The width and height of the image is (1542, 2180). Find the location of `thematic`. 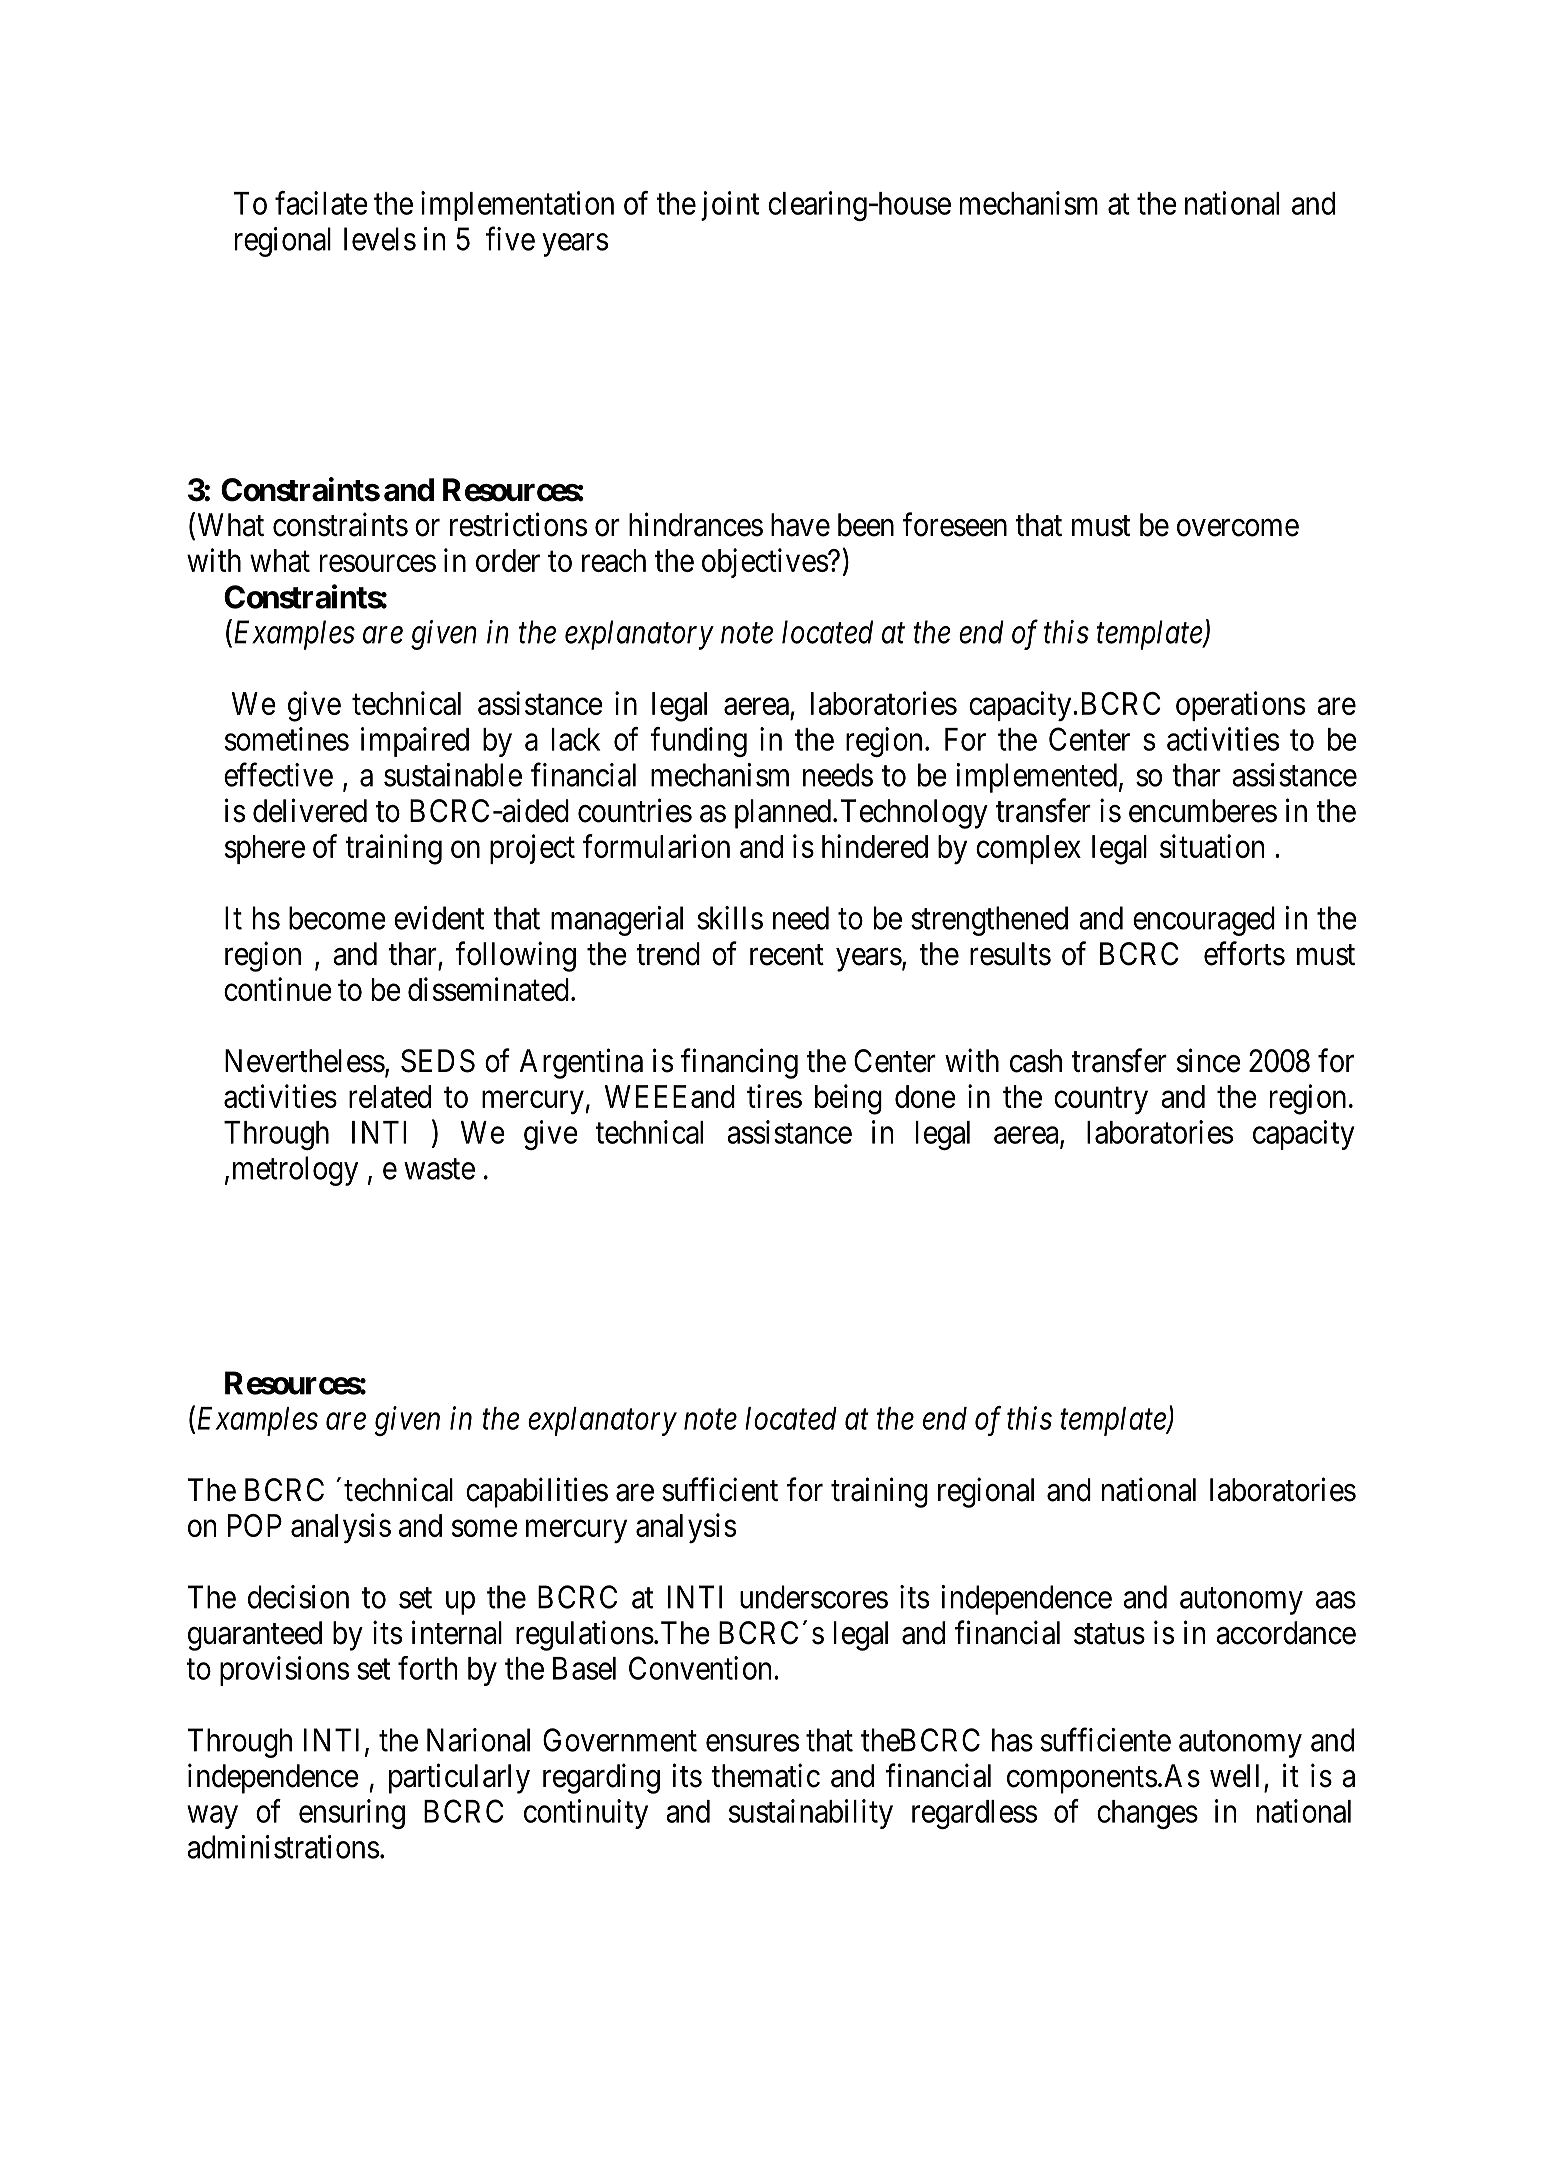

thematic is located at coordinates (765, 1775).
